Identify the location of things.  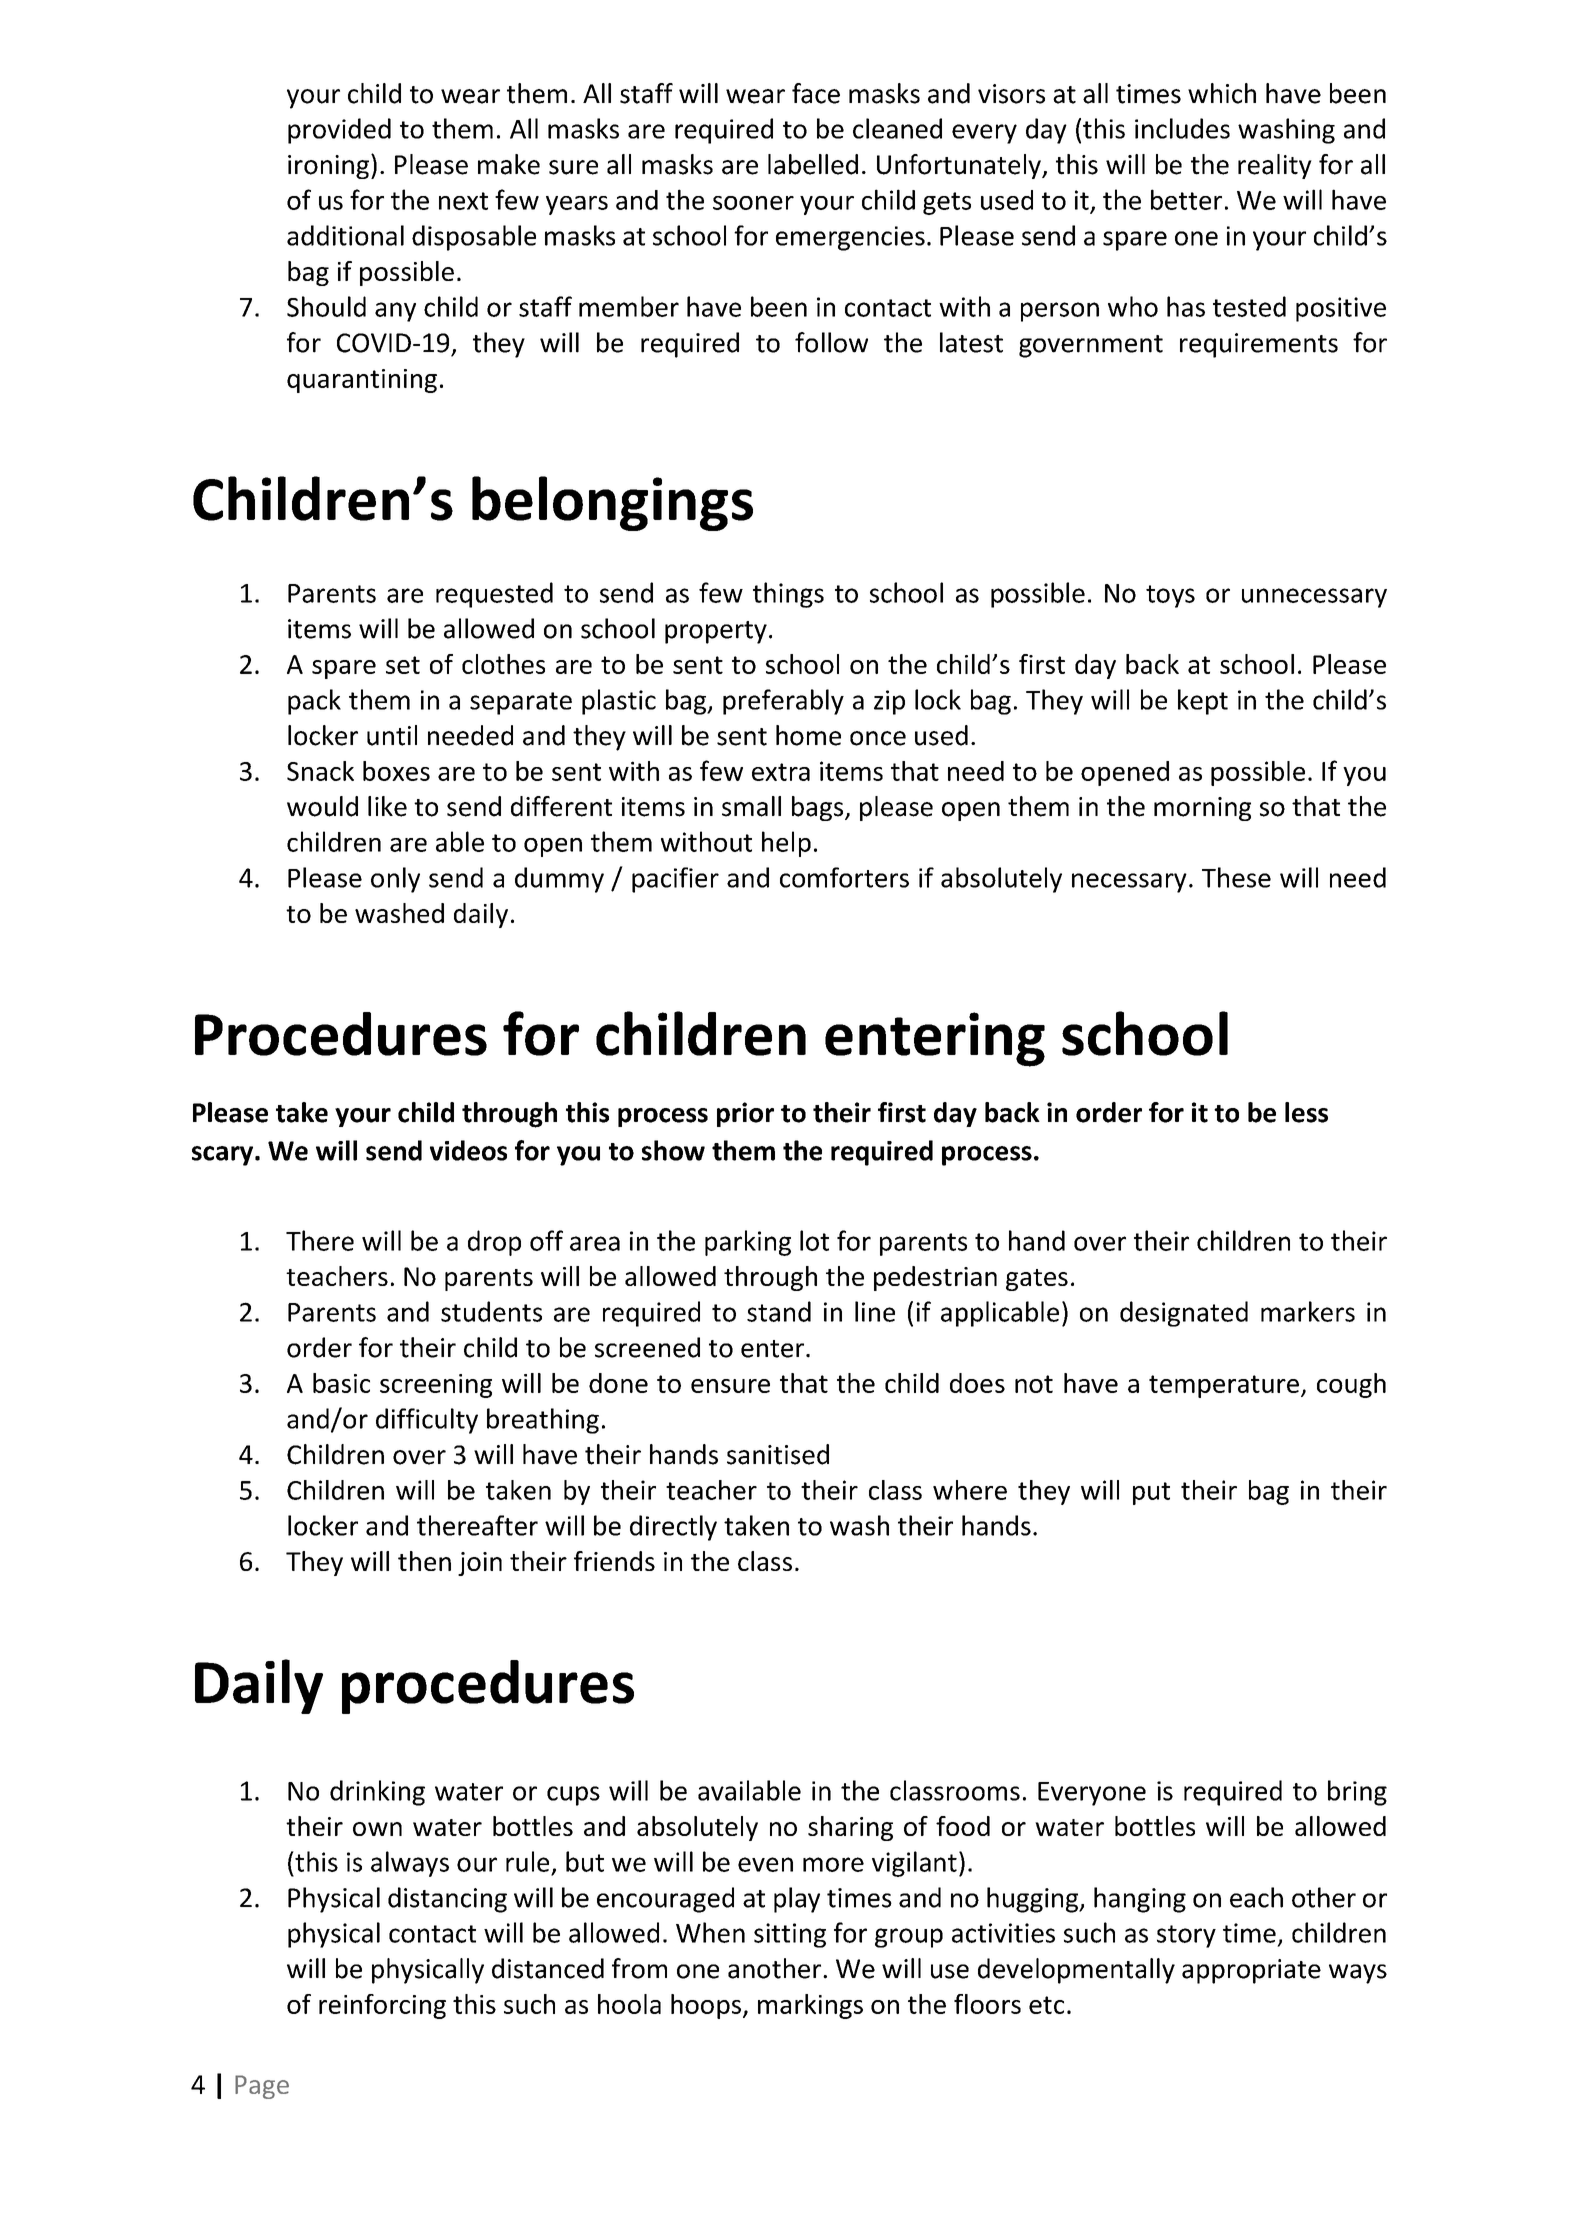
(788, 595).
